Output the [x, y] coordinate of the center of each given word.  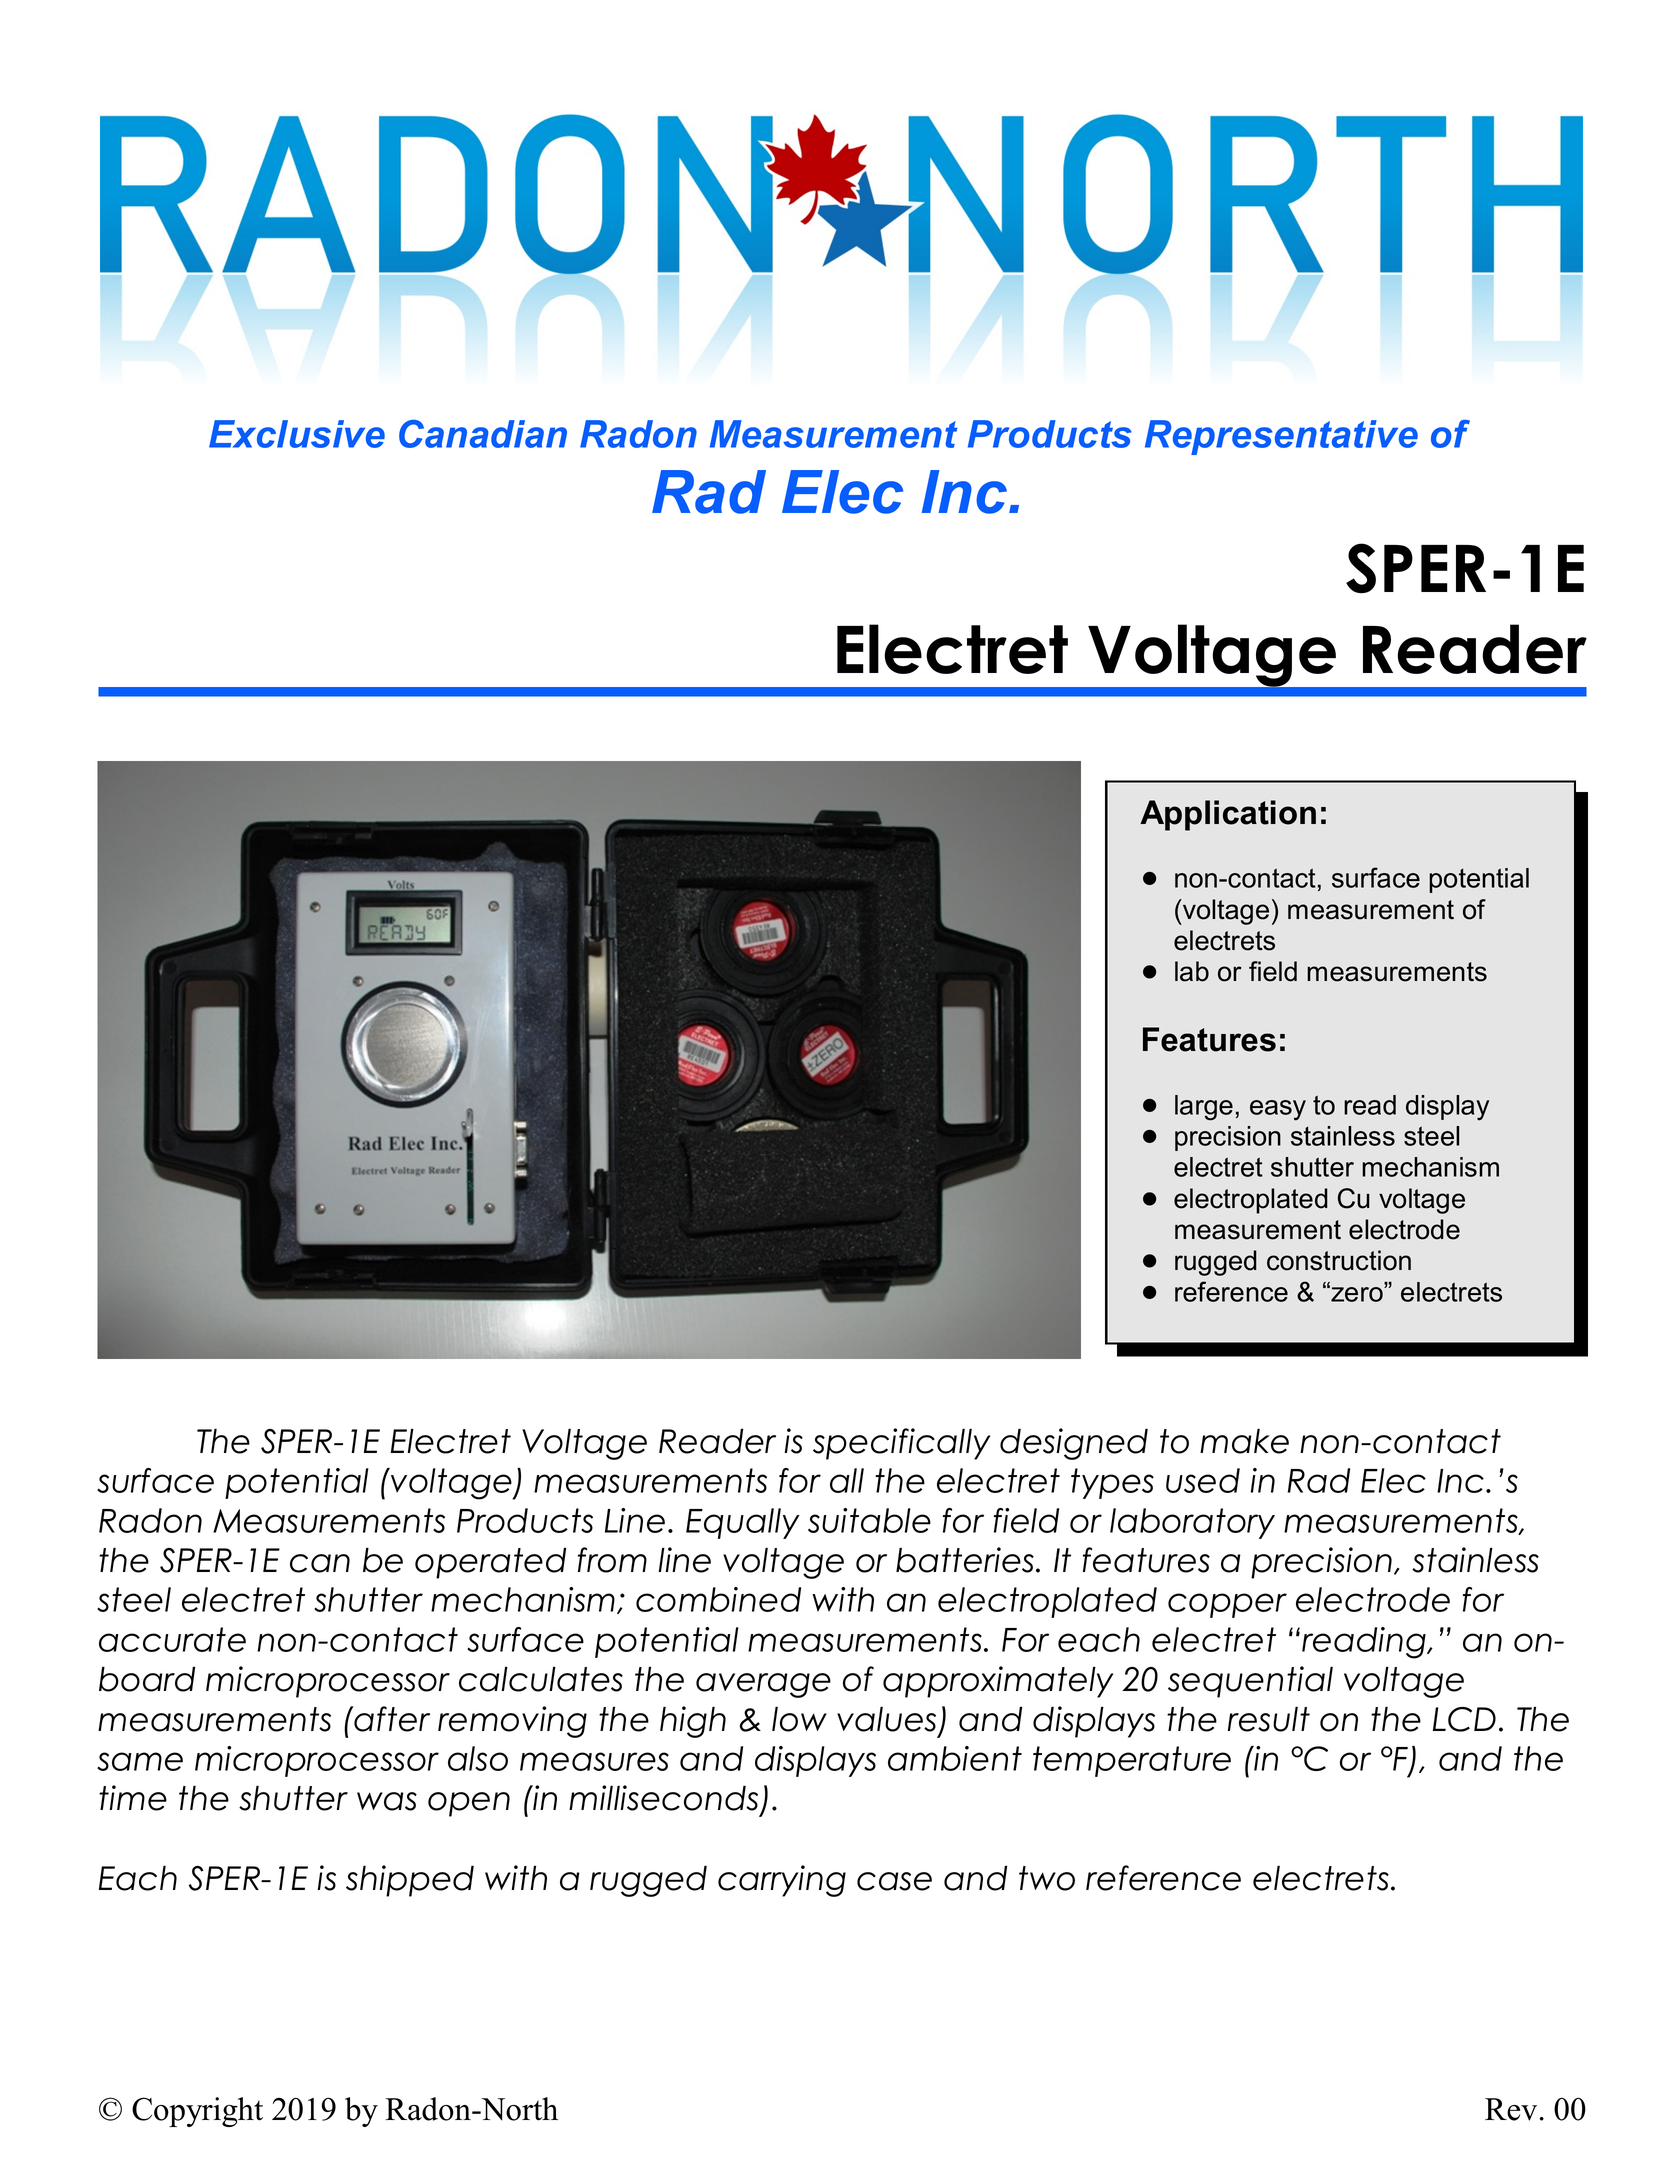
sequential [1250, 1682]
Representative [1281, 437]
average [763, 1685]
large [1204, 1108]
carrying [782, 1881]
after [391, 1719]
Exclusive [297, 434]
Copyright [197, 2112]
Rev [1511, 2109]
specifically [901, 1444]
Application [1228, 815]
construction [1339, 1260]
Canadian [483, 434]
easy [1278, 1110]
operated [490, 1563]
